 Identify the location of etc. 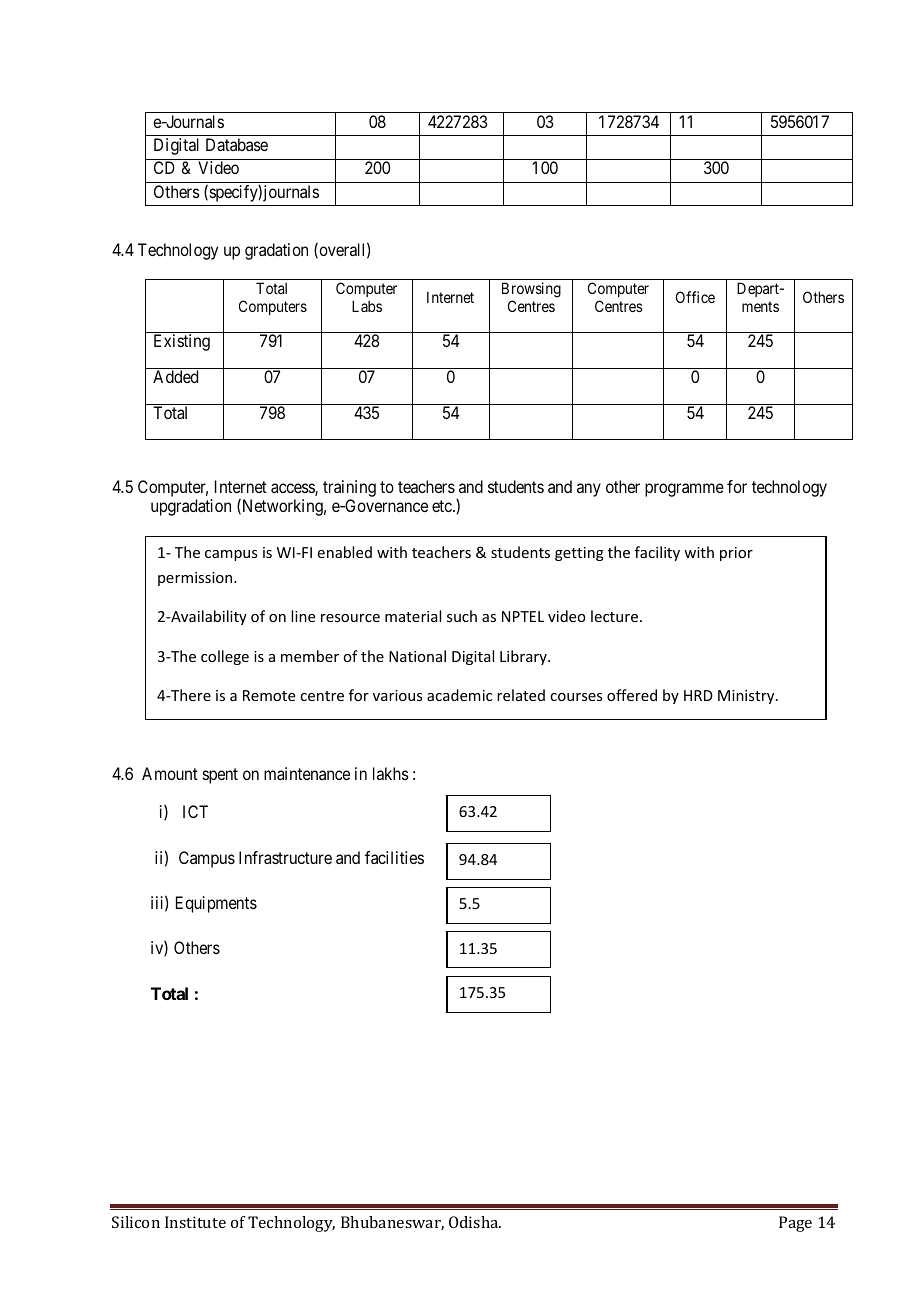
(443, 506).
